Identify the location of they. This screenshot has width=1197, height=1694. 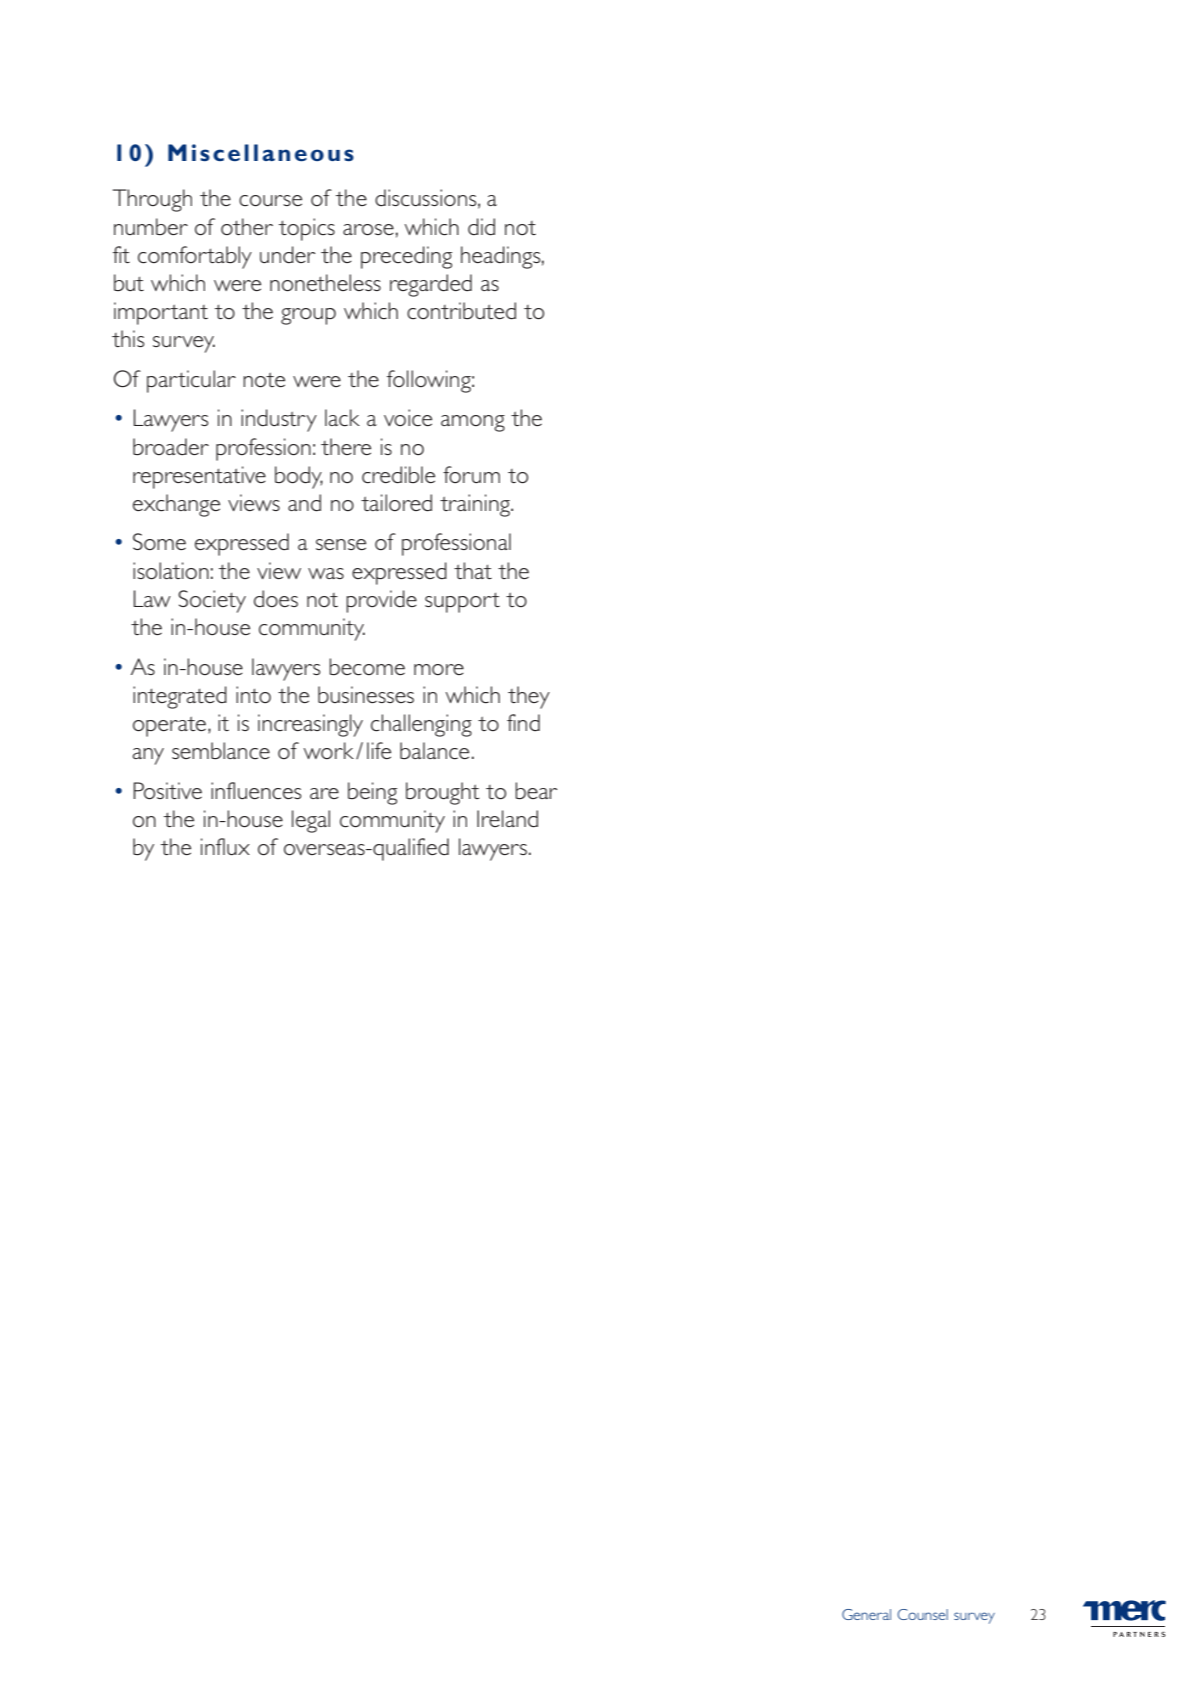
(529, 697).
